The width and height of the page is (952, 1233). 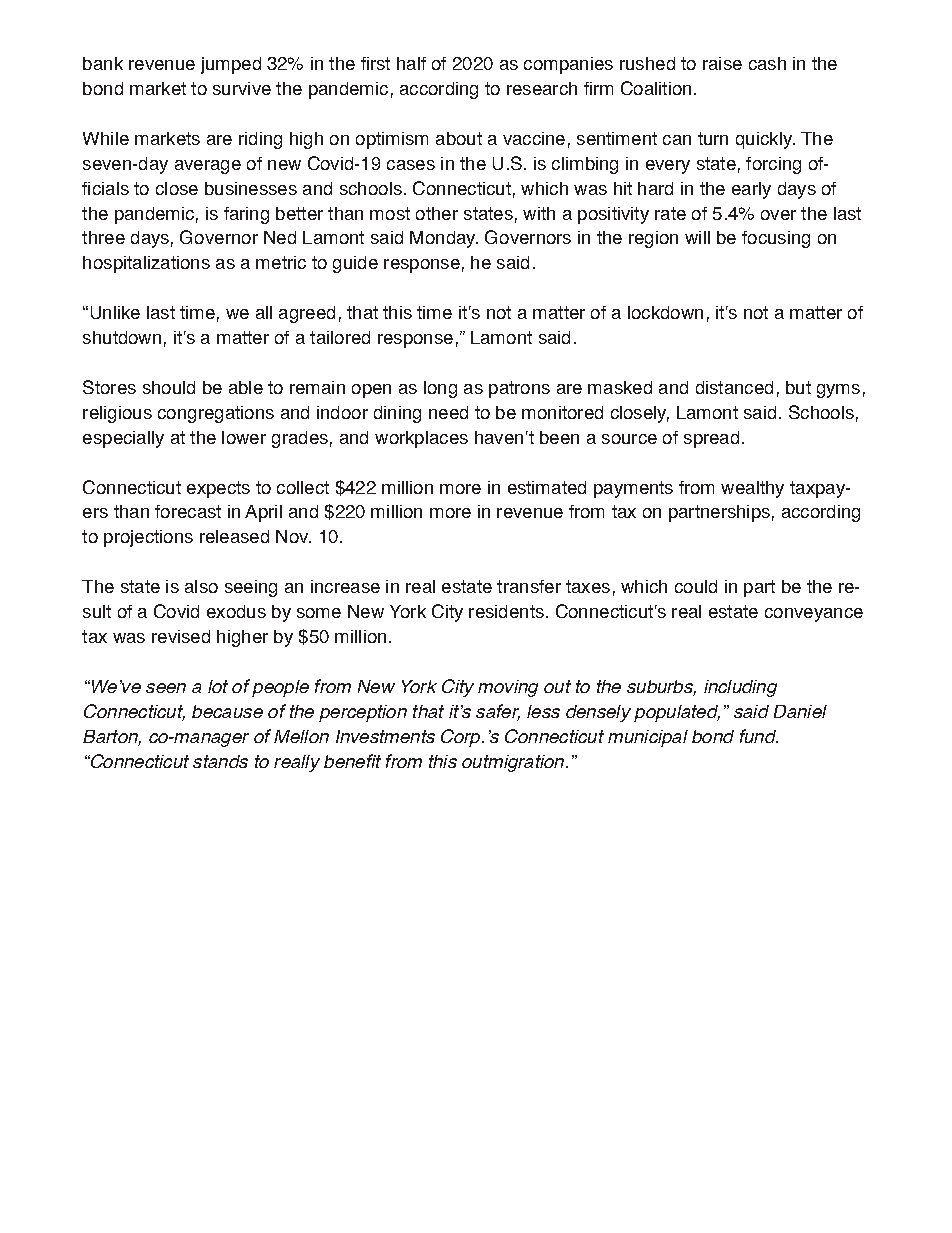 What do you see at coordinates (547, 487) in the page?
I see `estimated` at bounding box center [547, 487].
